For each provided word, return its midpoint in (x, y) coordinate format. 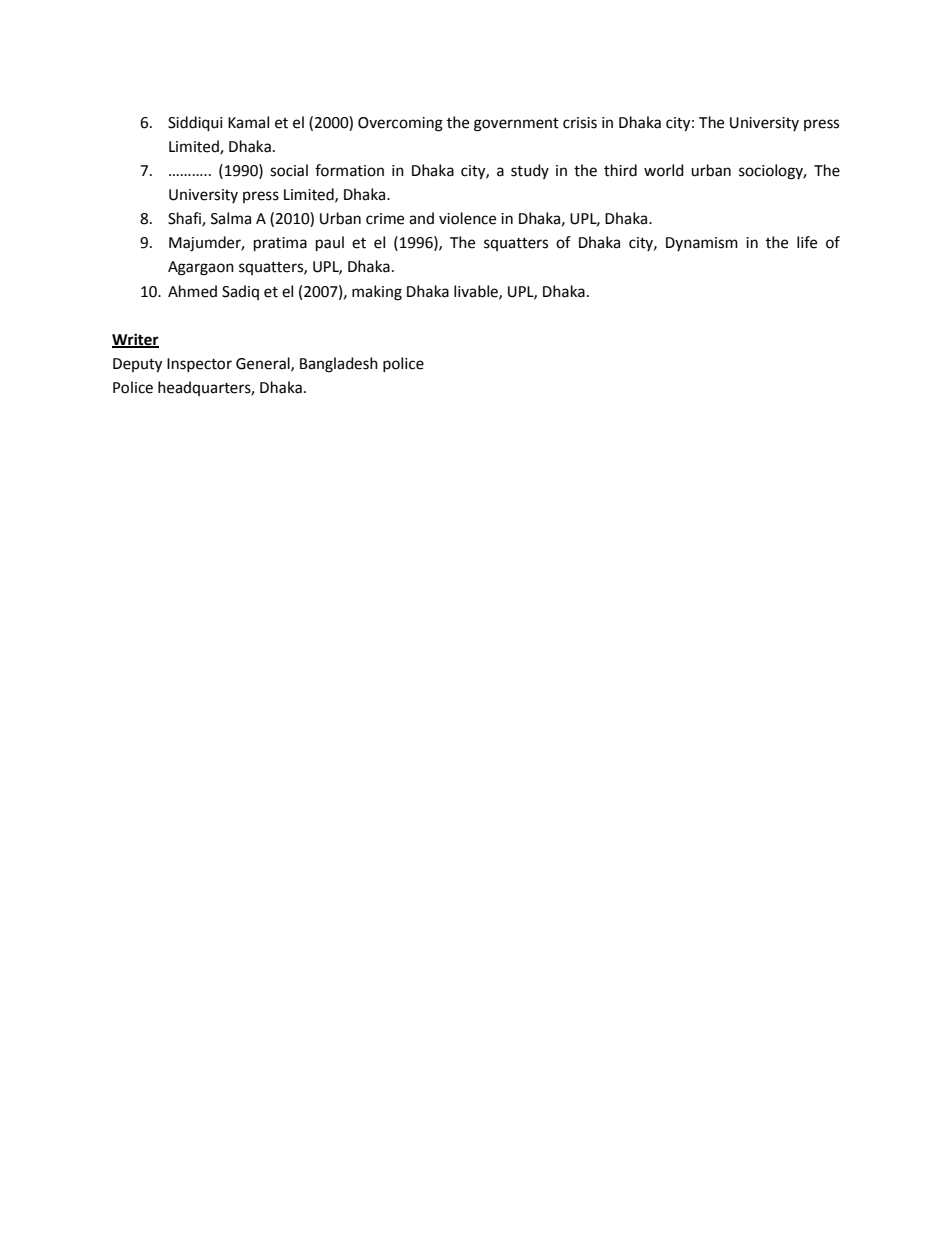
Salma (231, 218)
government (516, 125)
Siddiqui (195, 124)
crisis (580, 123)
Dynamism (702, 244)
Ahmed (192, 291)
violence (467, 218)
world (664, 170)
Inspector (199, 365)
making (377, 293)
